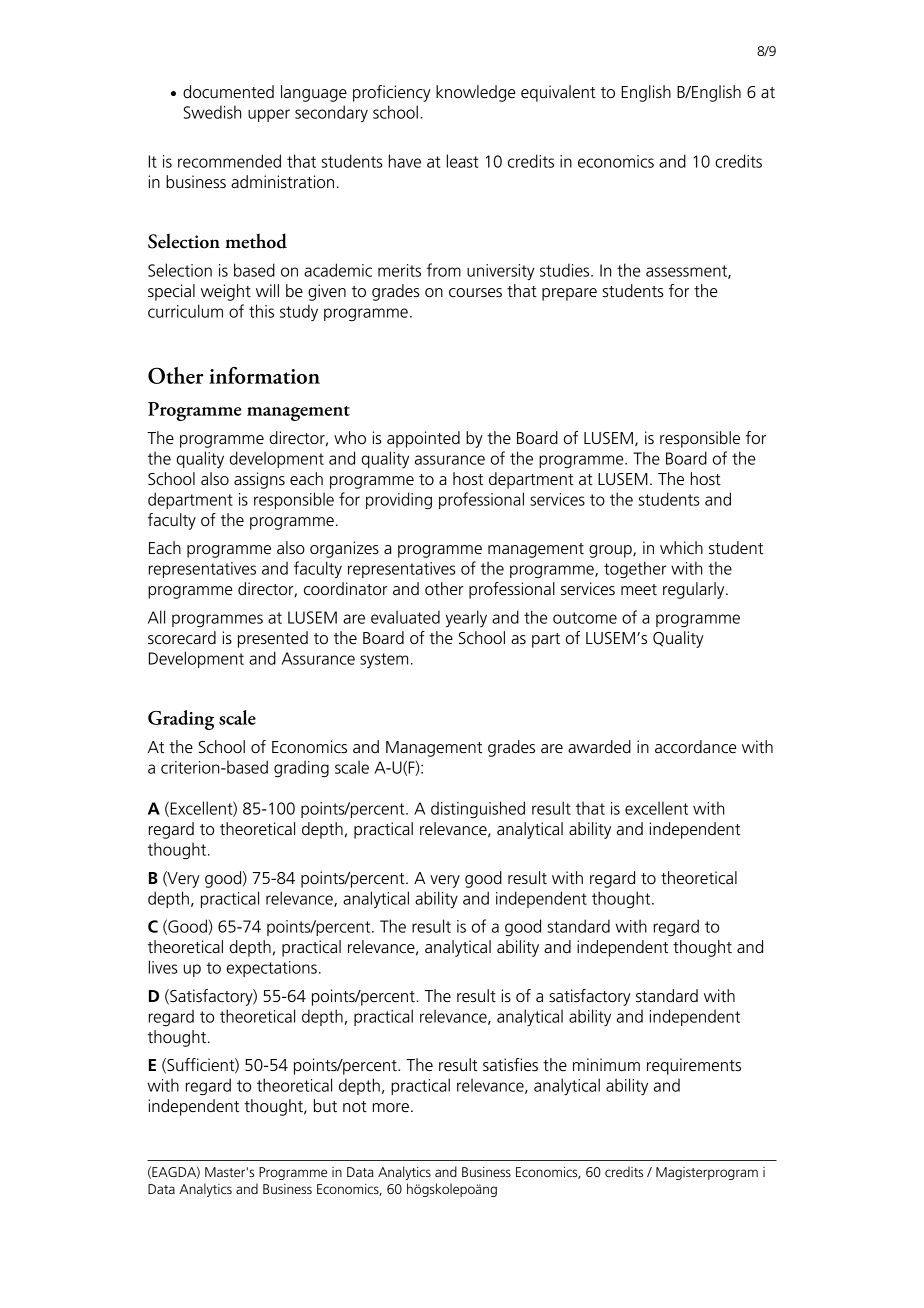 This image has height=1308, width=924. I want to click on minimum, so click(606, 1065).
